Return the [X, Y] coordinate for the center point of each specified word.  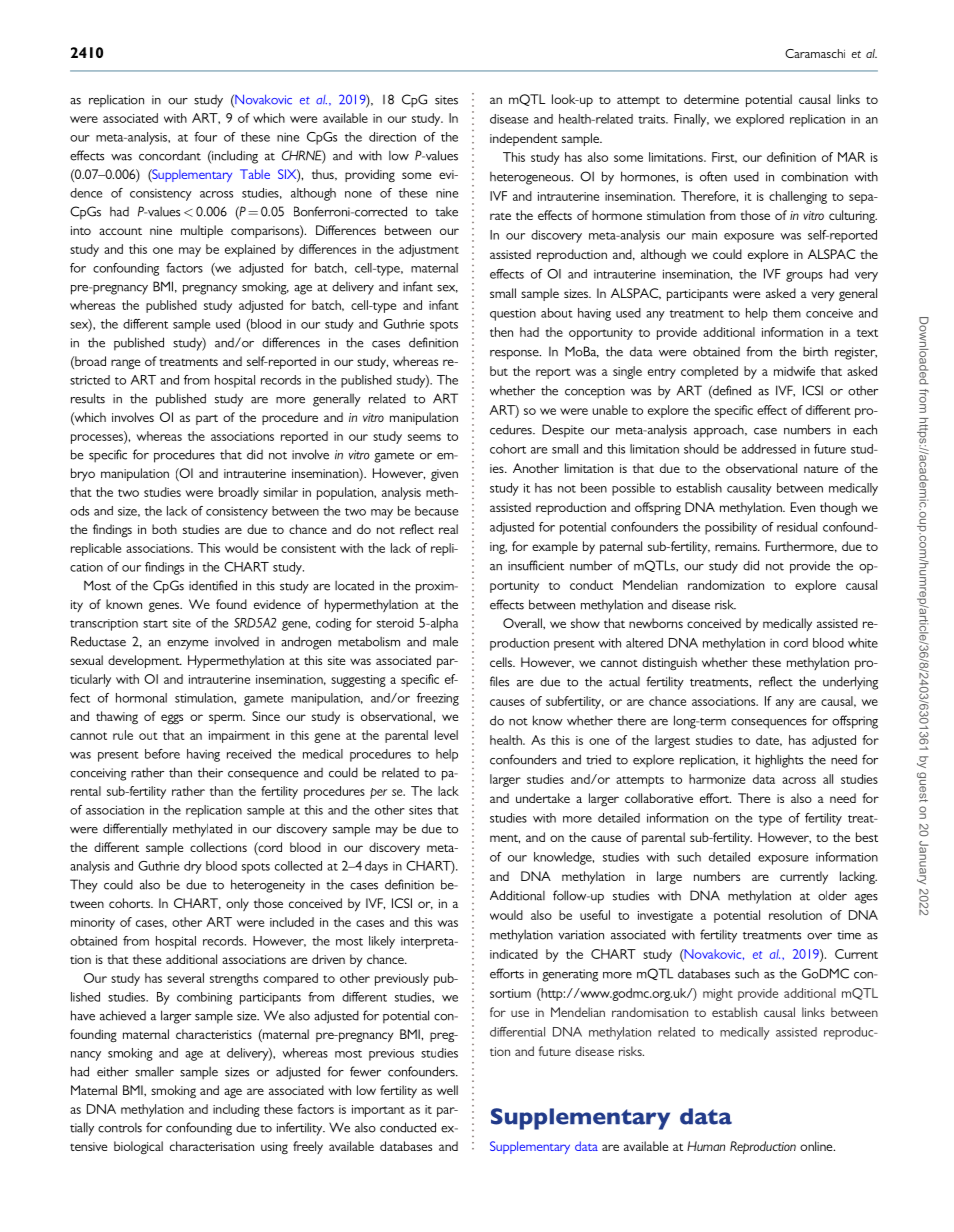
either [113, 1071]
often [713, 176]
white [863, 643]
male [445, 641]
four [205, 137]
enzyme [187, 645]
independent [524, 139]
